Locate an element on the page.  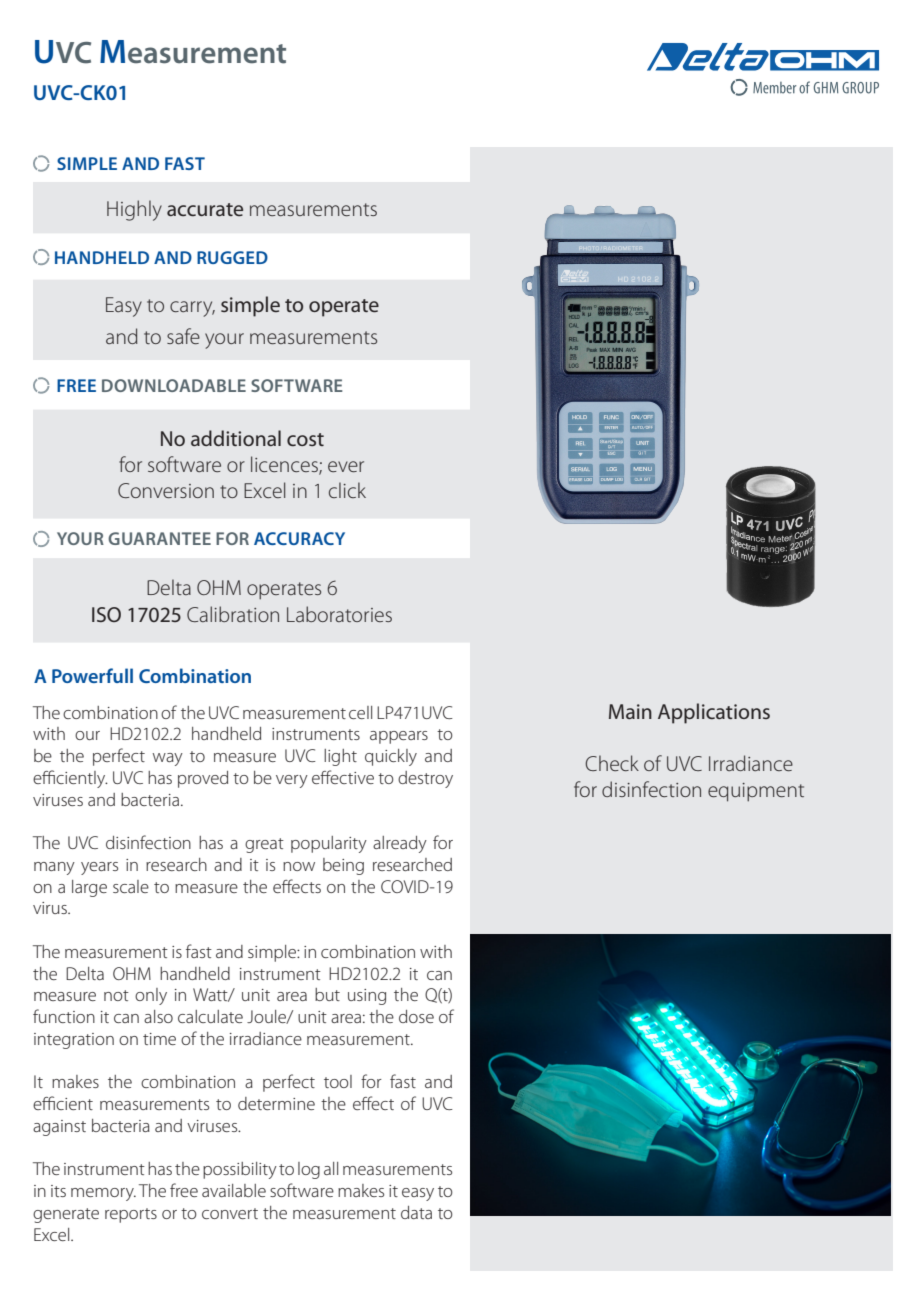
Powerfull is located at coordinates (92, 675).
